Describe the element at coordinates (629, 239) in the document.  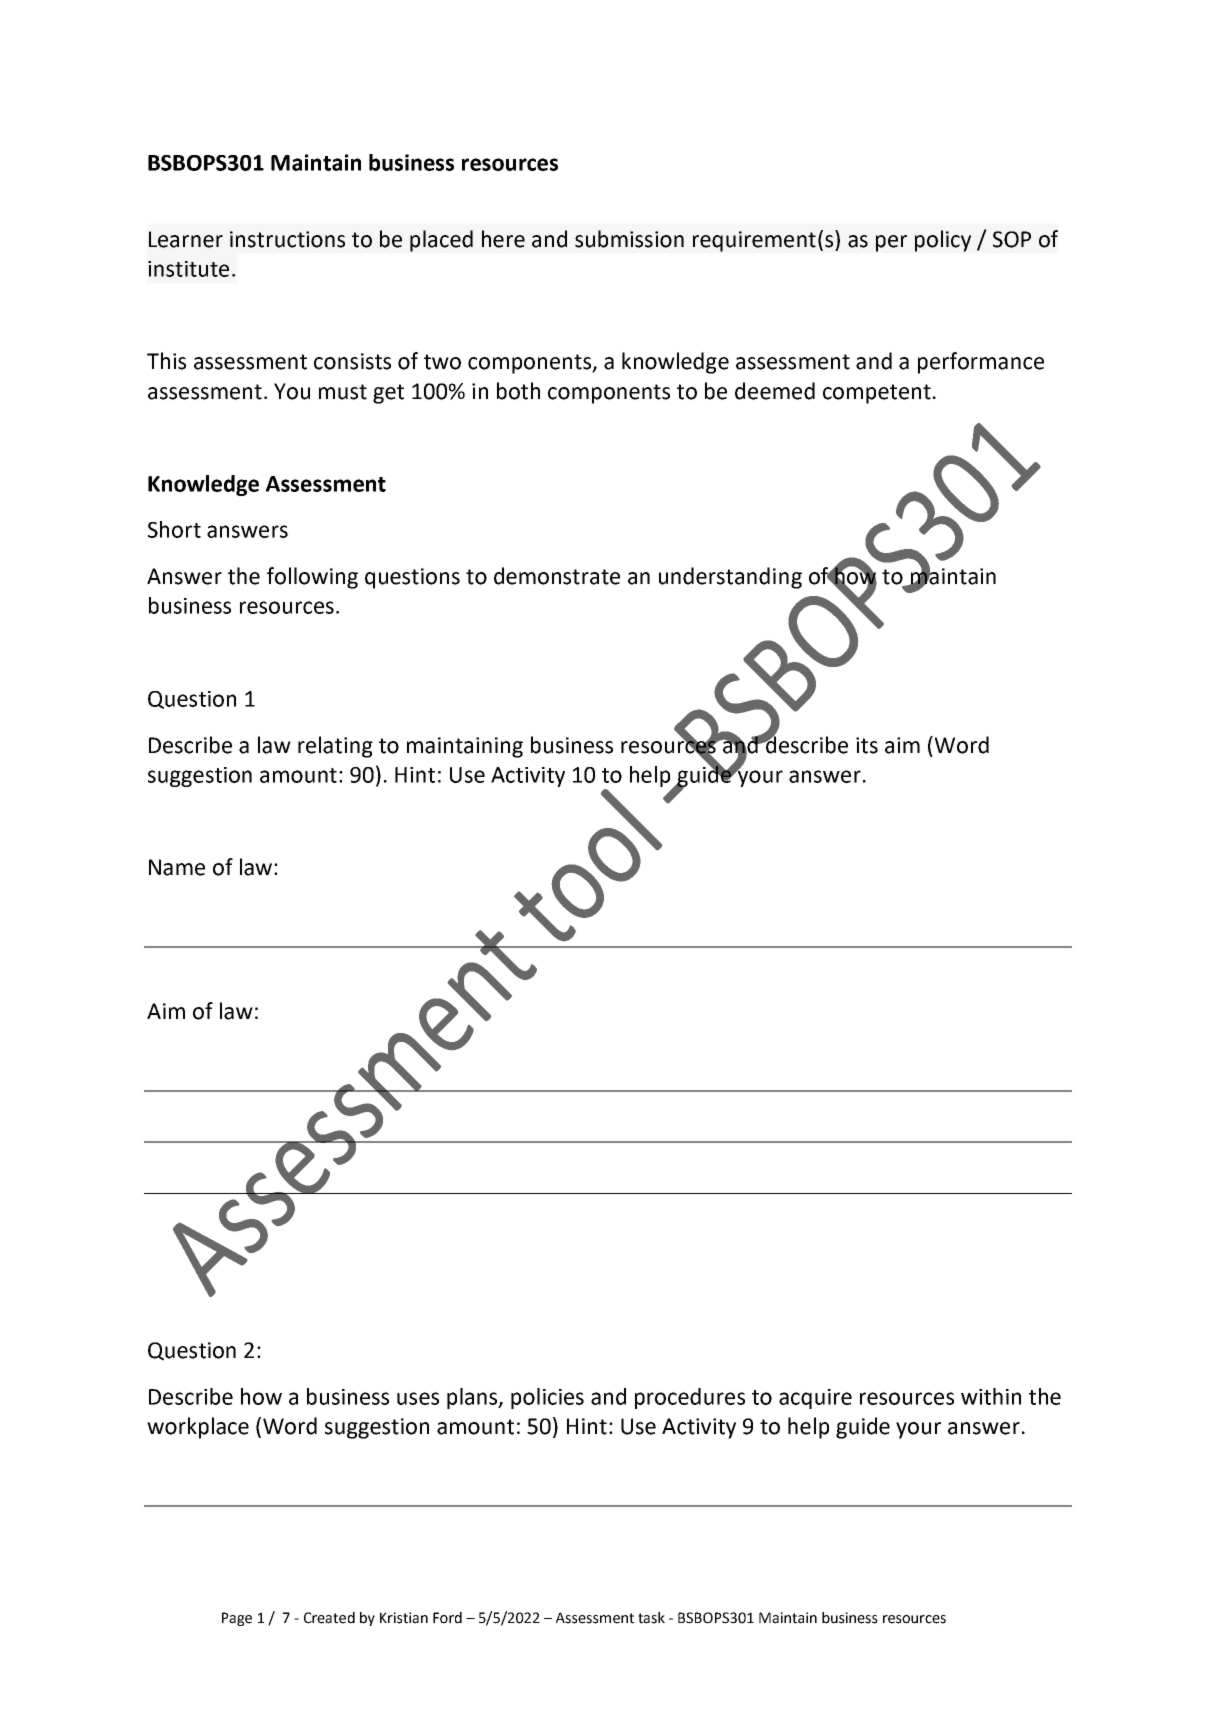
I see `submission` at that location.
